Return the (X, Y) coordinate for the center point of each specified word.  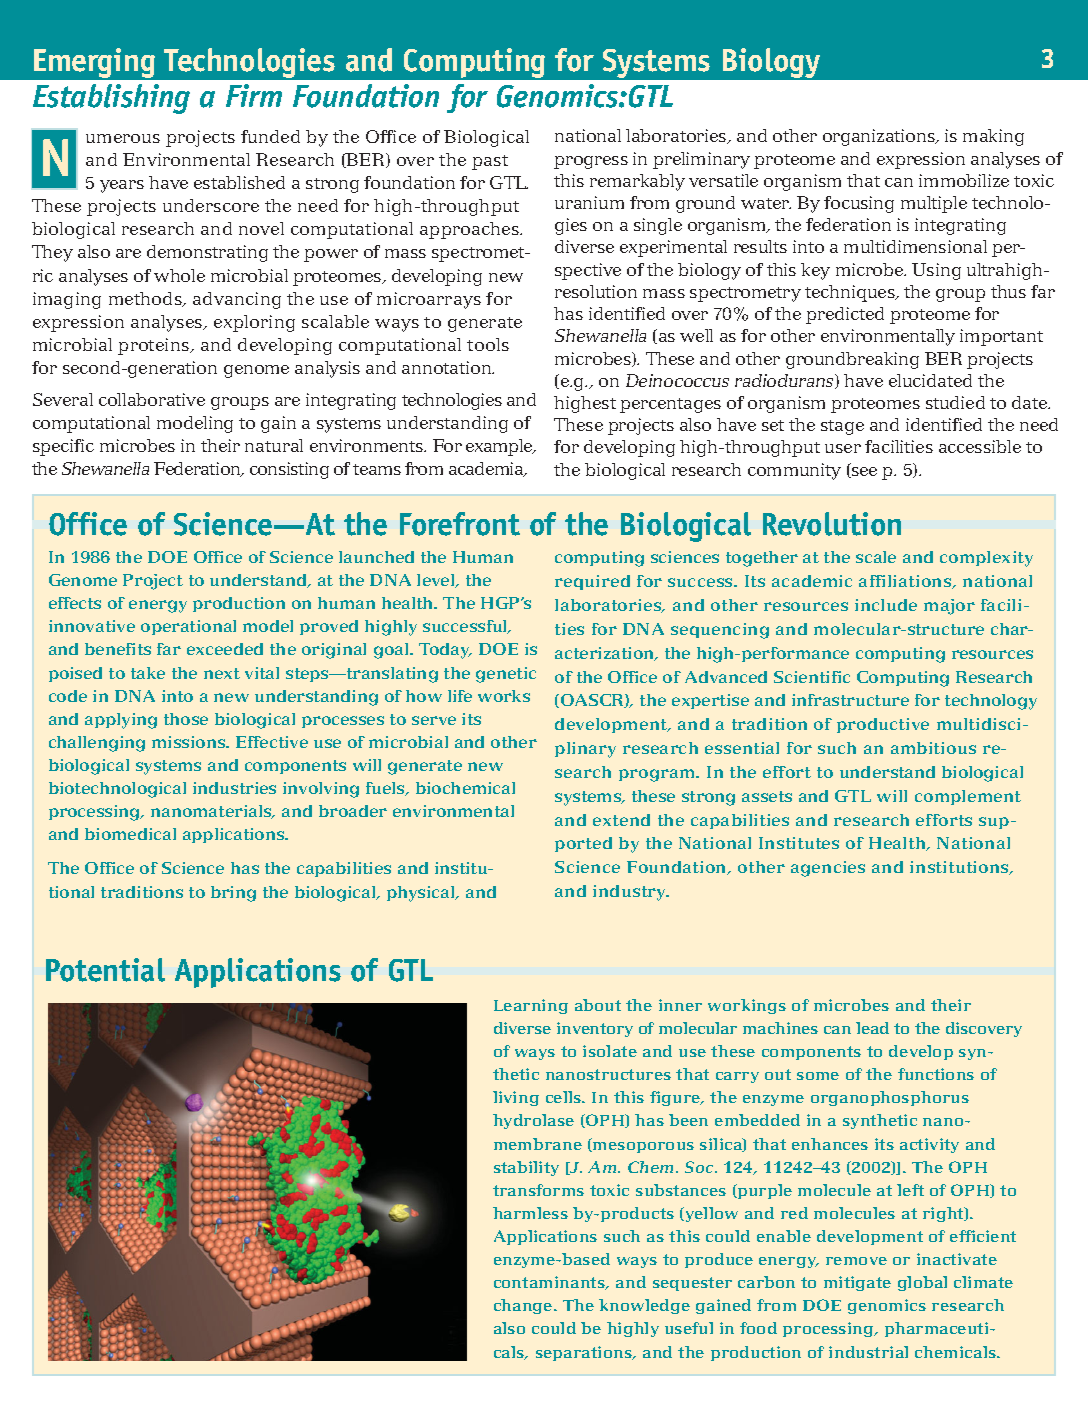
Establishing (111, 99)
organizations (880, 137)
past (490, 162)
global (922, 1283)
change (524, 1306)
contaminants (550, 1283)
